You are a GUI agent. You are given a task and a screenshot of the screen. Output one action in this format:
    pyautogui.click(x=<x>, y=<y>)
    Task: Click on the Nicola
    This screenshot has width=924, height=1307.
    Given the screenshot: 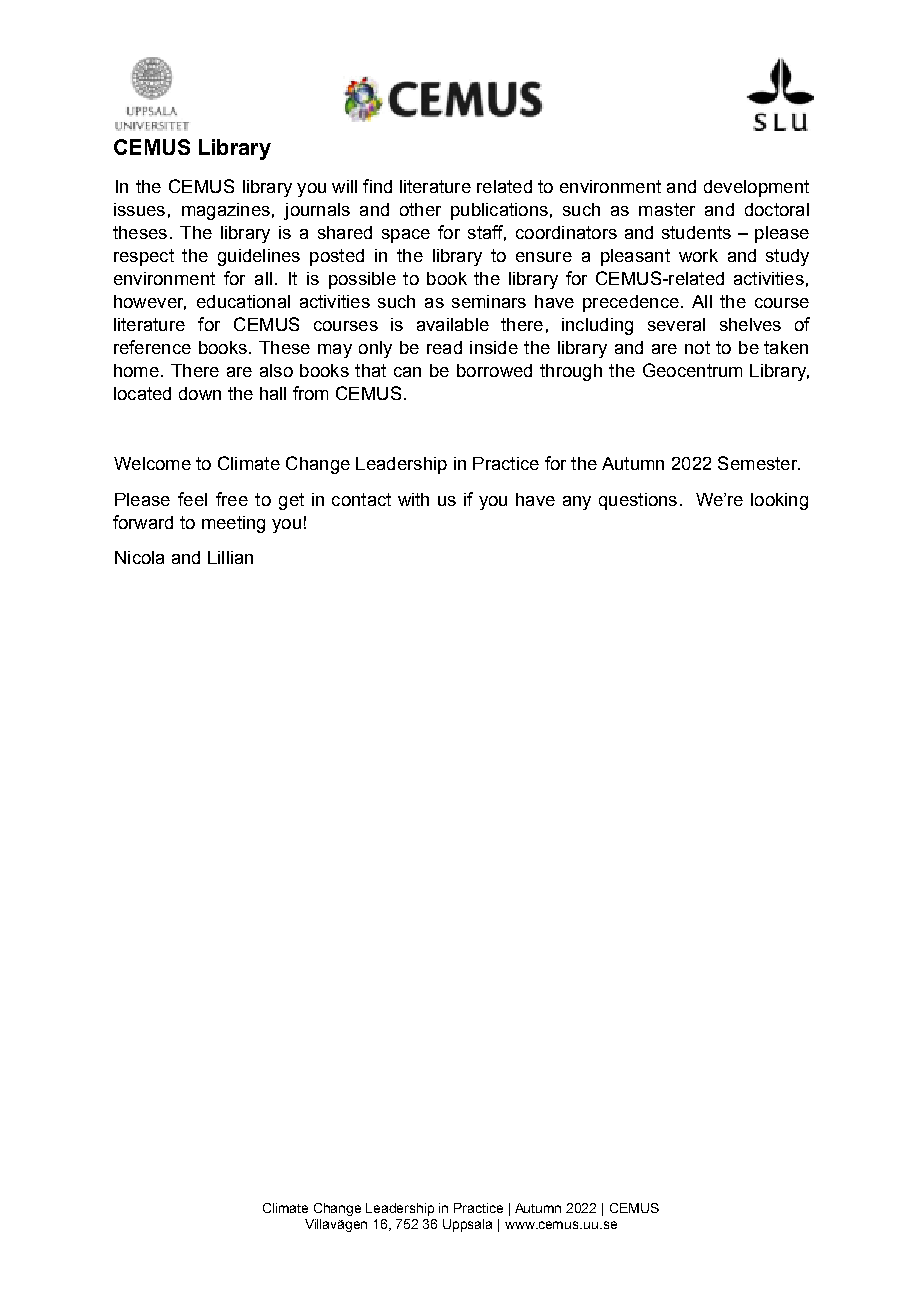 What is the action you would take?
    pyautogui.click(x=139, y=557)
